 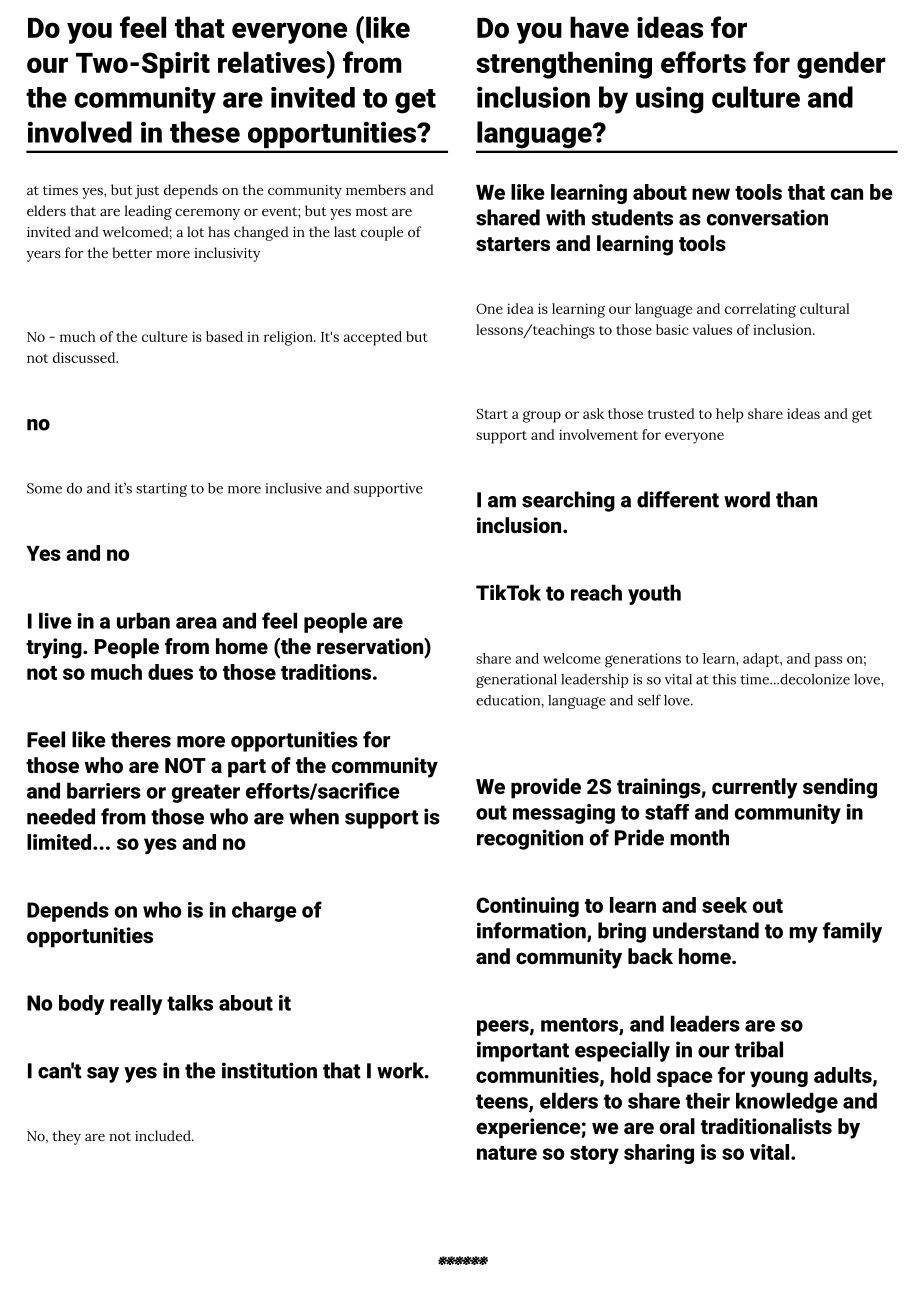 I want to click on involved, so click(x=80, y=132).
